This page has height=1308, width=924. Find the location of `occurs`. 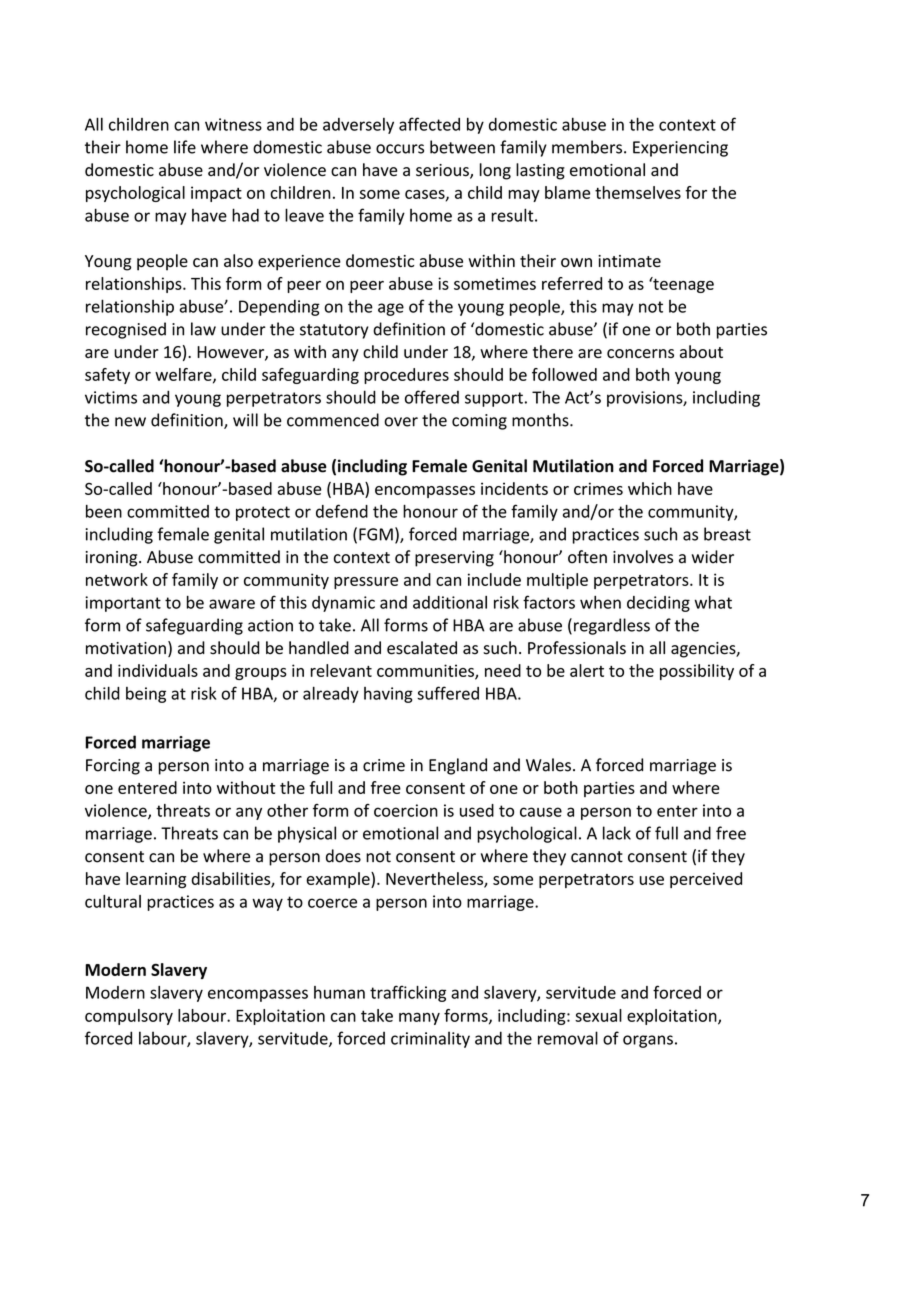

occurs is located at coordinates (400, 149).
